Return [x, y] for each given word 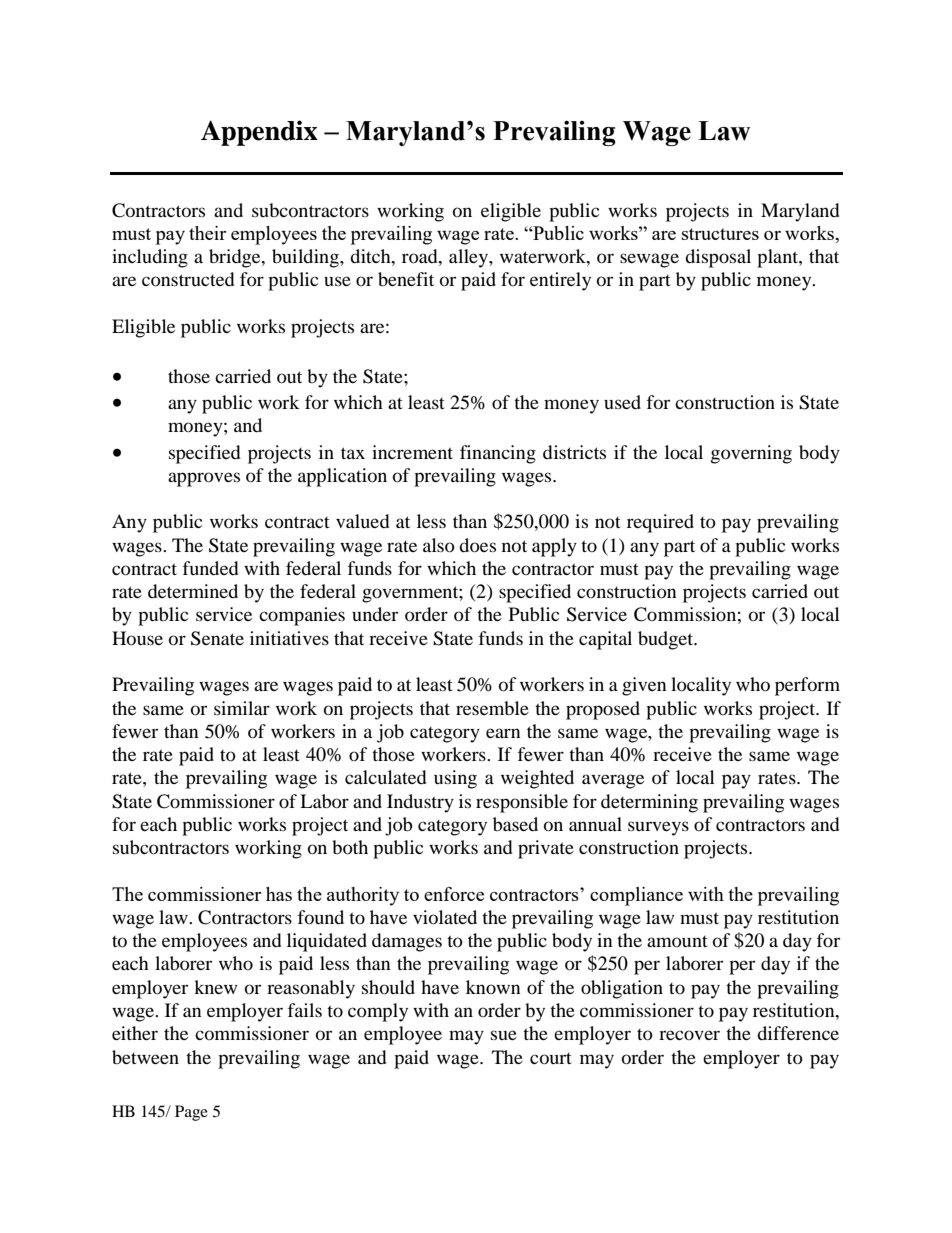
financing [498, 454]
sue [504, 1035]
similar [242, 708]
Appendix [259, 133]
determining [649, 803]
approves [204, 479]
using [455, 779]
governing [751, 454]
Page [191, 1113]
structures [720, 234]
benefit [406, 279]
